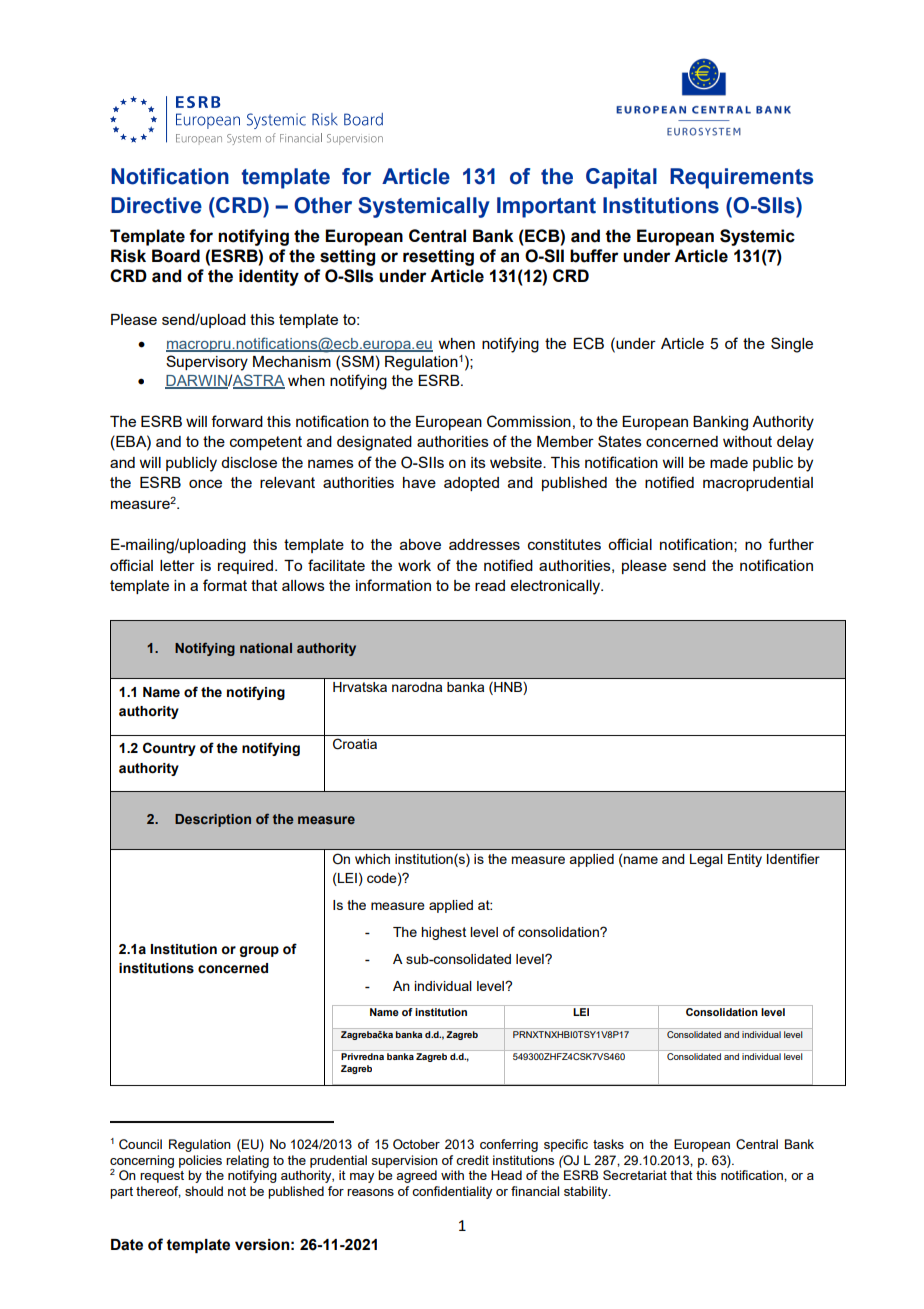  I want to click on Croatia, so click(355, 744).
